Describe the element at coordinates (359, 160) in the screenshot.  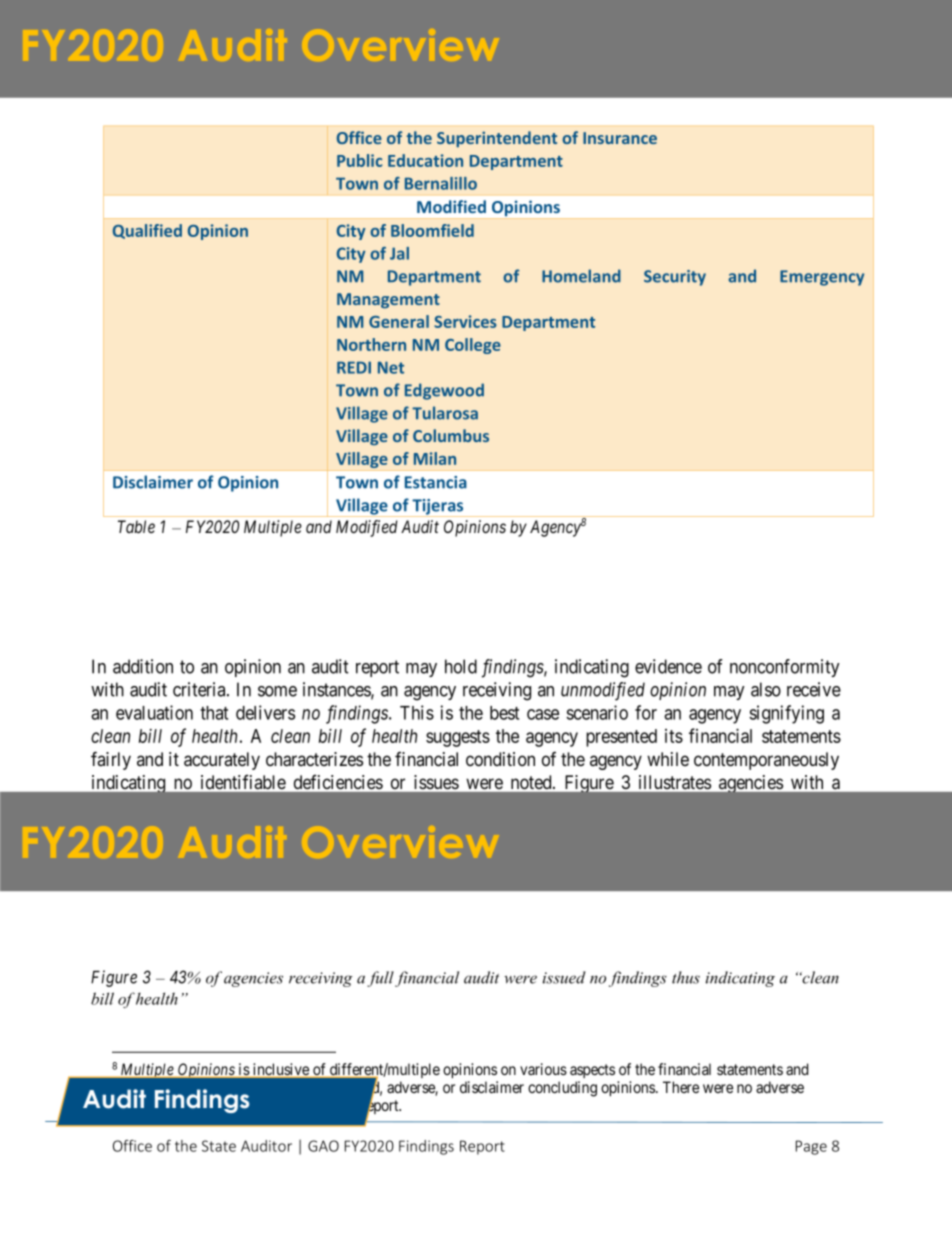
I see `Public` at that location.
